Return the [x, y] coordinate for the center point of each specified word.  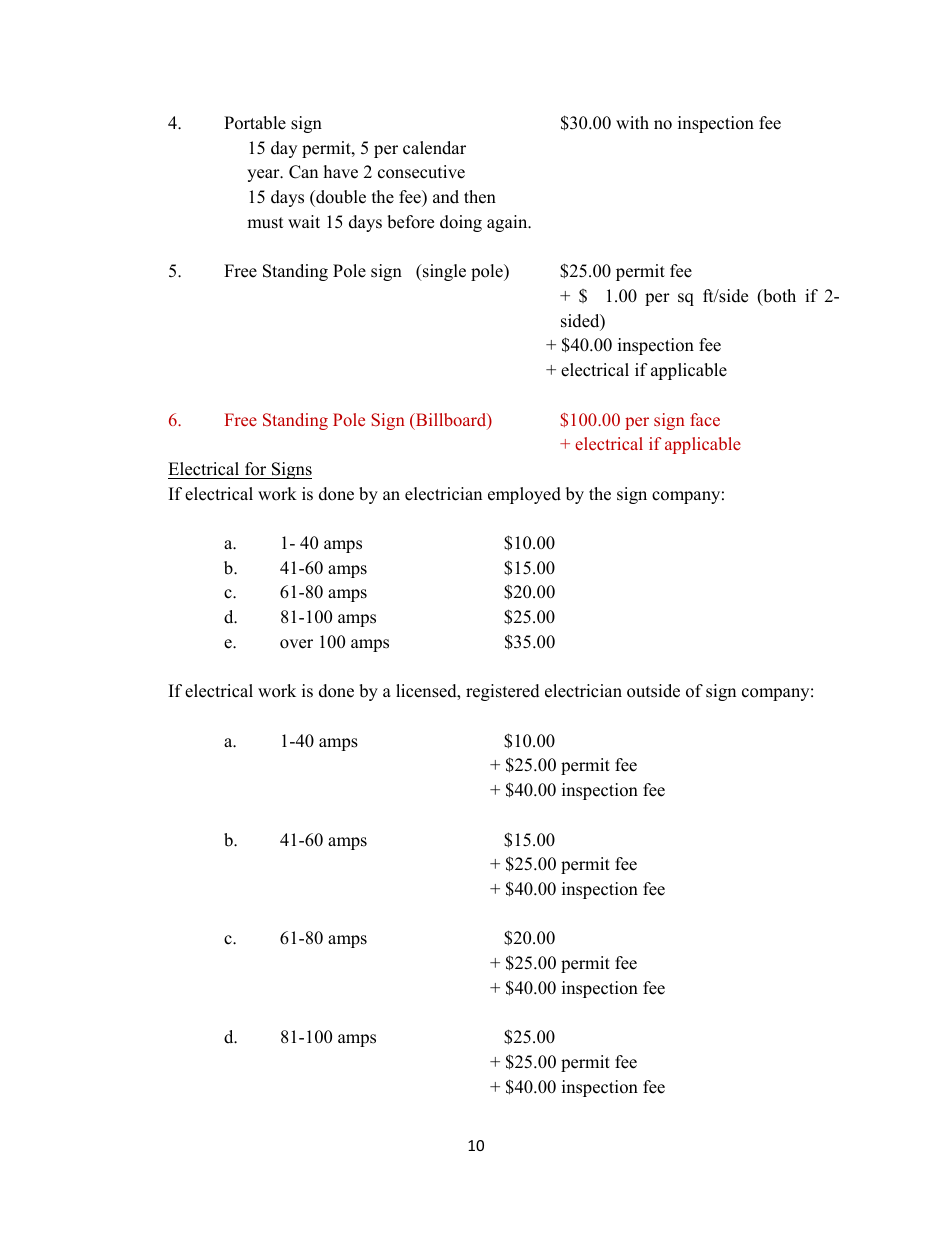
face [705, 419]
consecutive [421, 172]
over [296, 644]
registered [503, 692]
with [632, 122]
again [508, 223]
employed [524, 495]
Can [303, 172]
